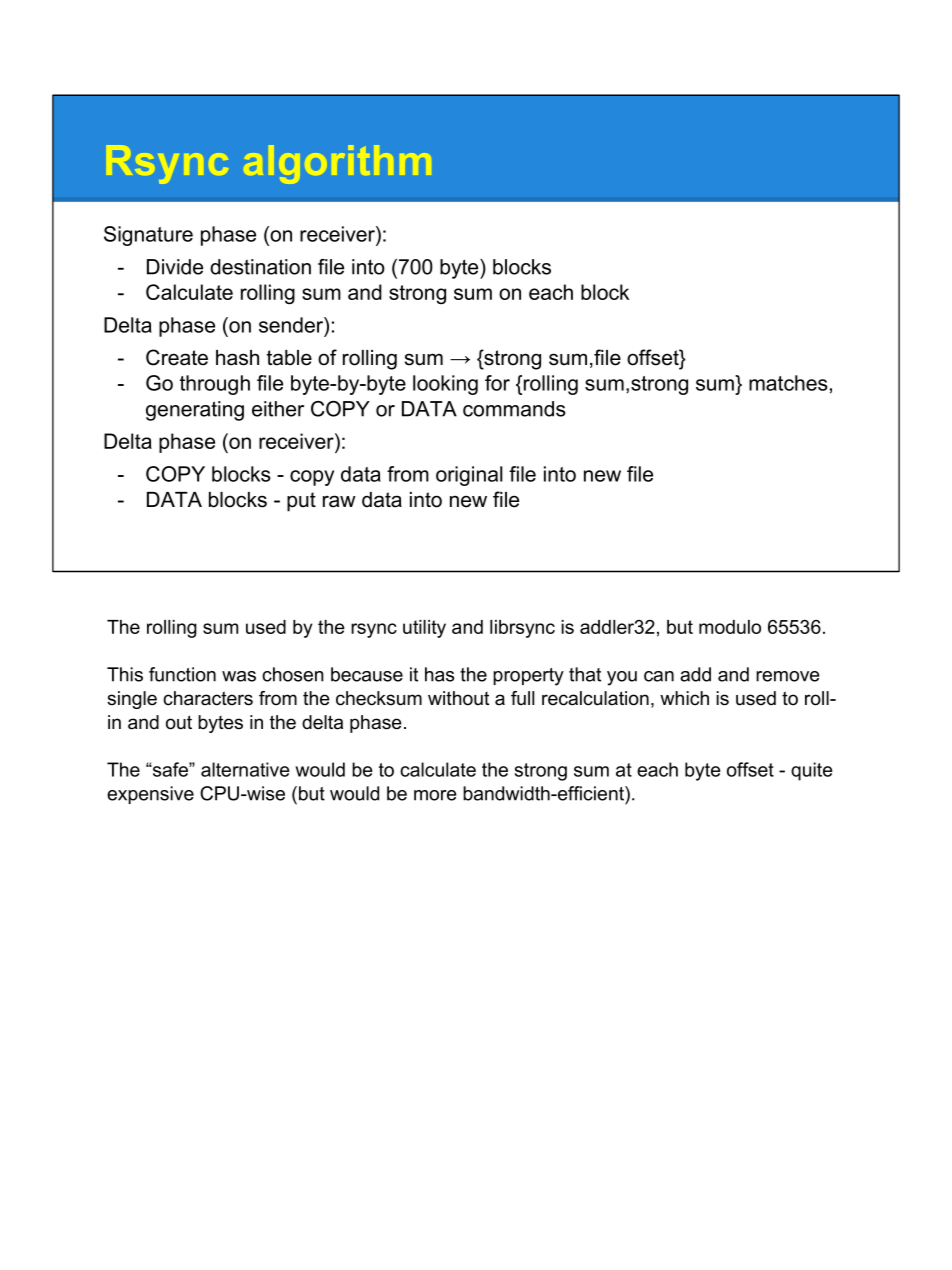  I want to click on put, so click(301, 502).
